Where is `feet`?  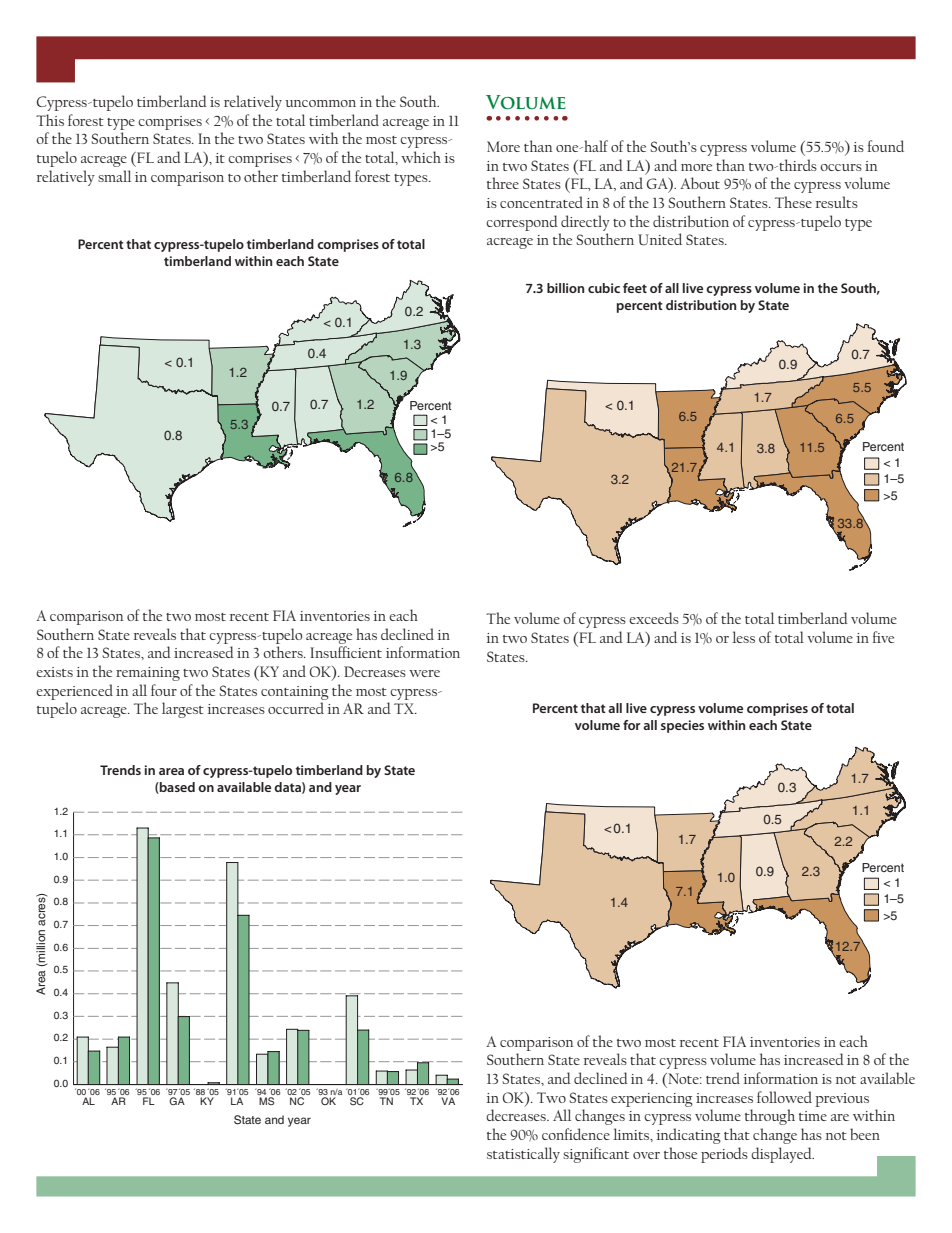 feet is located at coordinates (635, 288).
